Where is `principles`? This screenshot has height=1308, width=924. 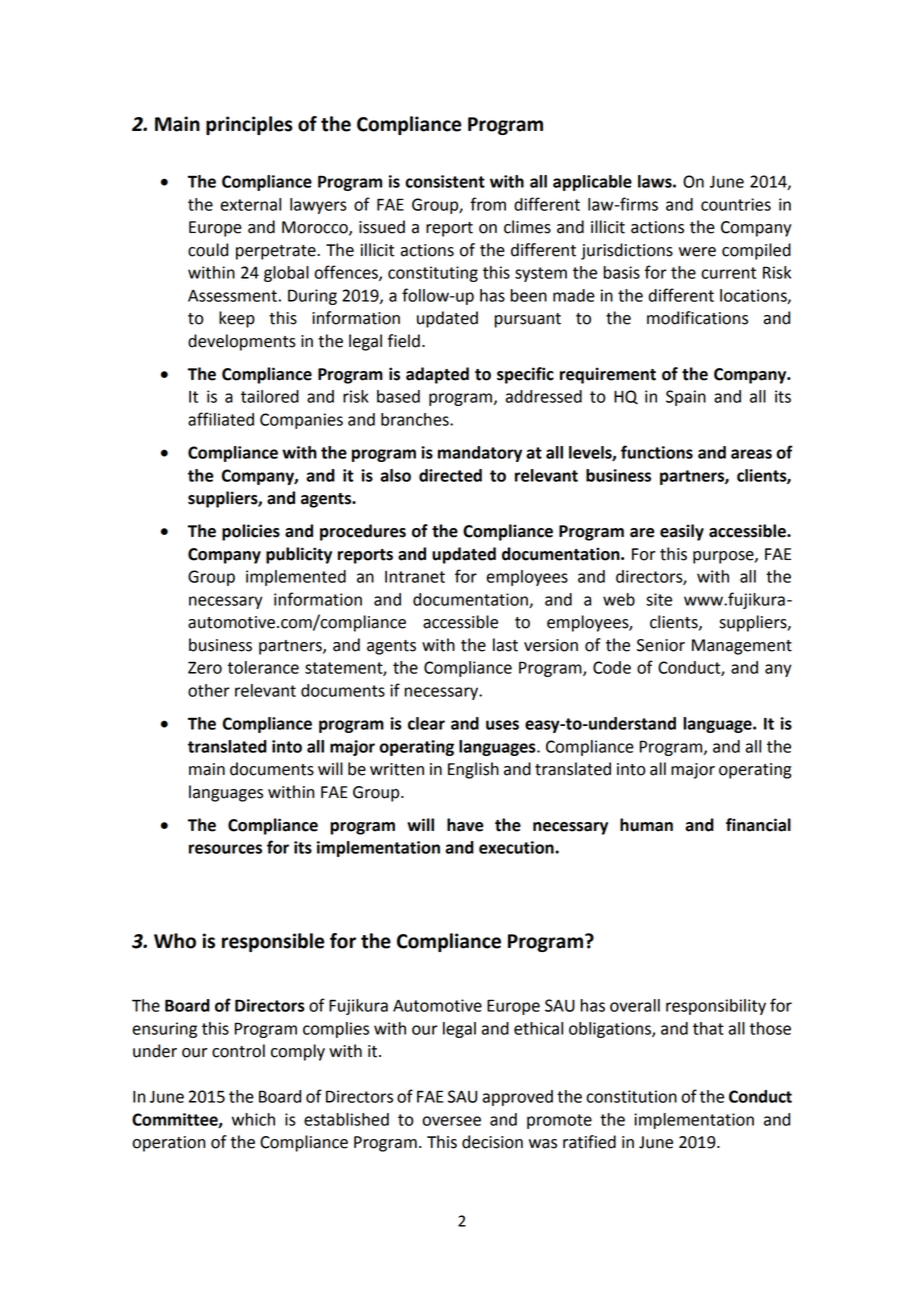
principles is located at coordinates (249, 125).
